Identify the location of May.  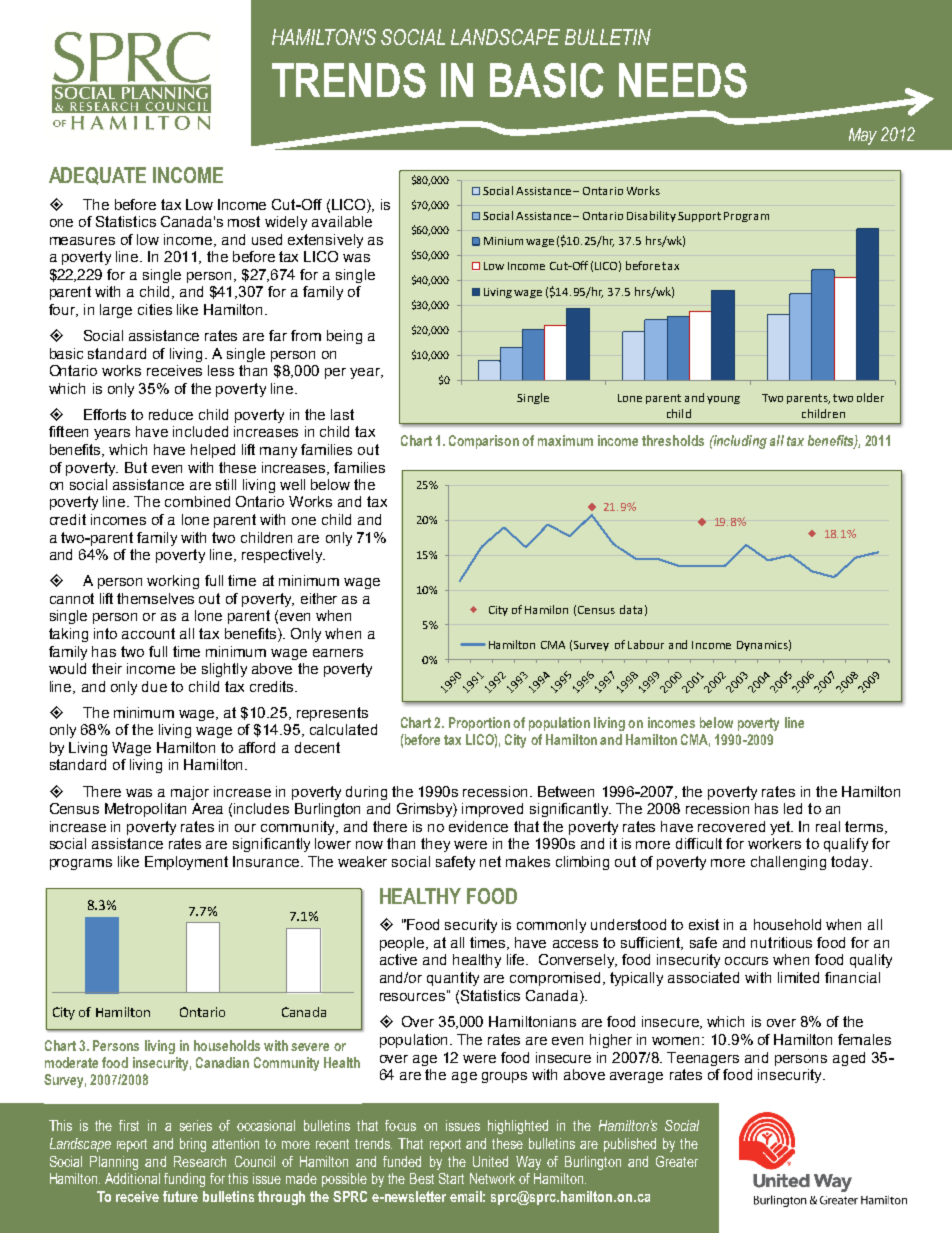
(863, 136).
